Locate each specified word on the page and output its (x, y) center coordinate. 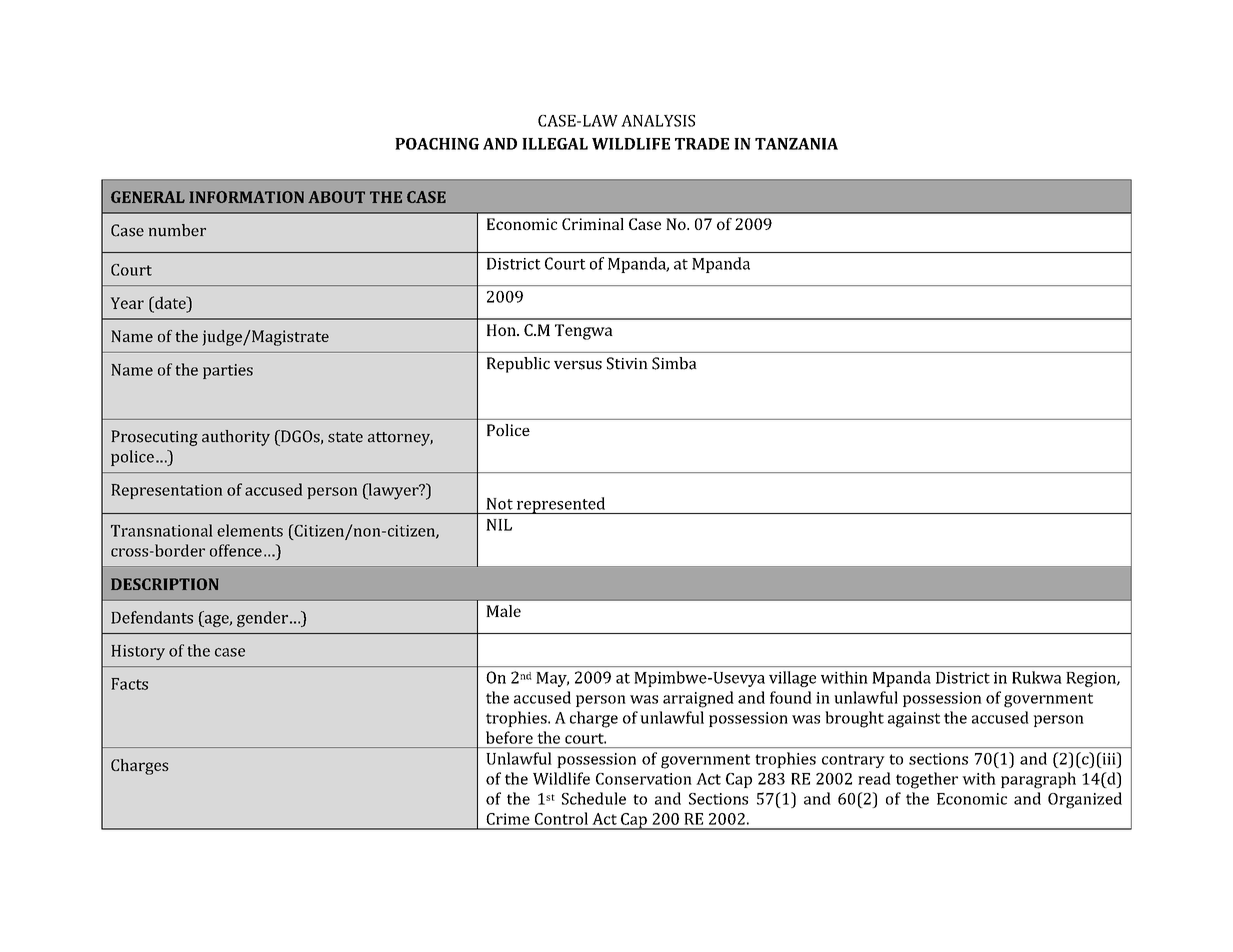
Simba (674, 363)
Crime (508, 819)
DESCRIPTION (165, 584)
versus (578, 365)
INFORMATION (246, 197)
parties (228, 371)
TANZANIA (796, 144)
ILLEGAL (555, 144)
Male (503, 611)
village (792, 679)
